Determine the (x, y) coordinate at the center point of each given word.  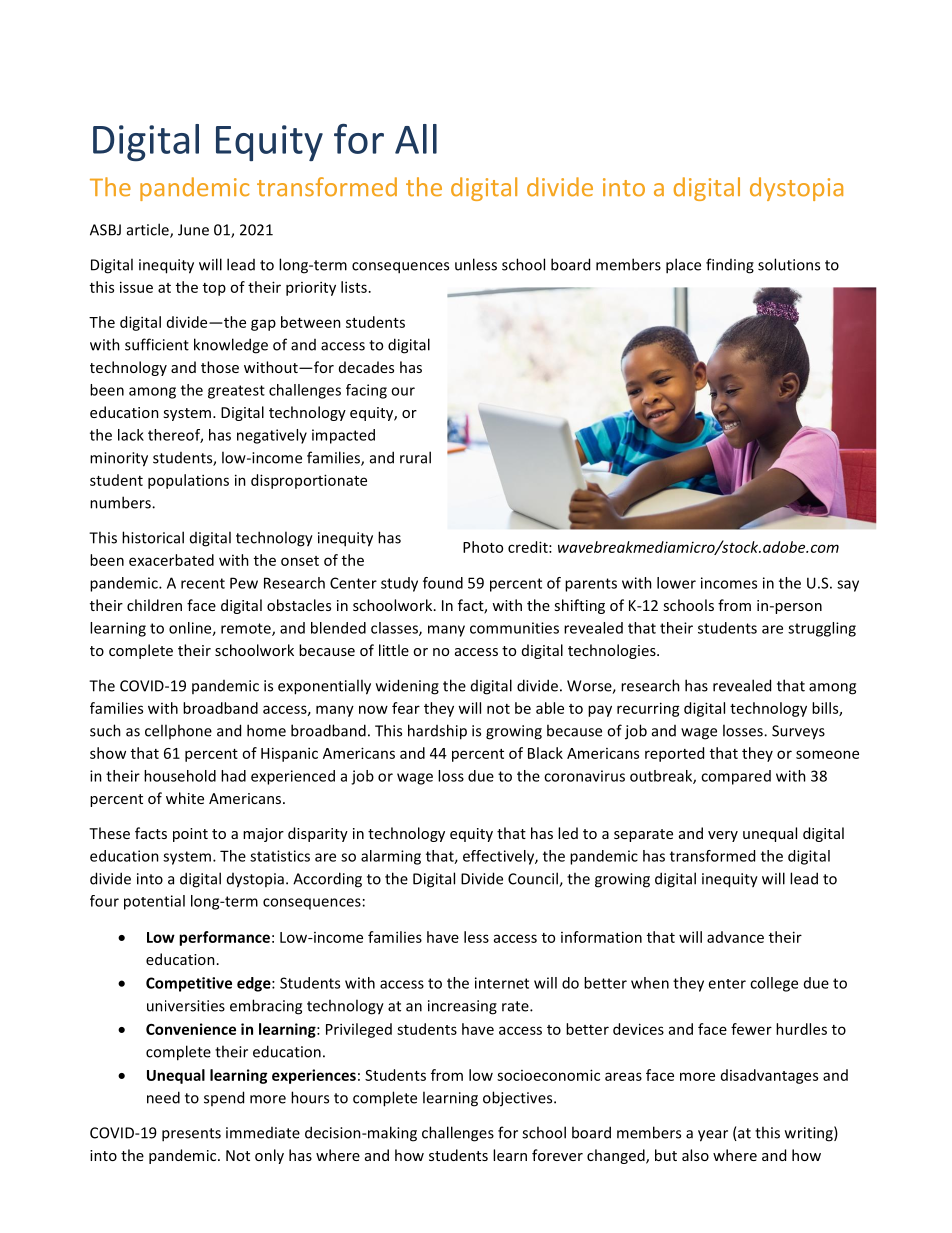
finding (730, 266)
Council (534, 879)
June (193, 230)
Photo (483, 547)
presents (191, 1135)
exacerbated (171, 560)
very (723, 836)
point (190, 835)
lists (354, 287)
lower (676, 583)
